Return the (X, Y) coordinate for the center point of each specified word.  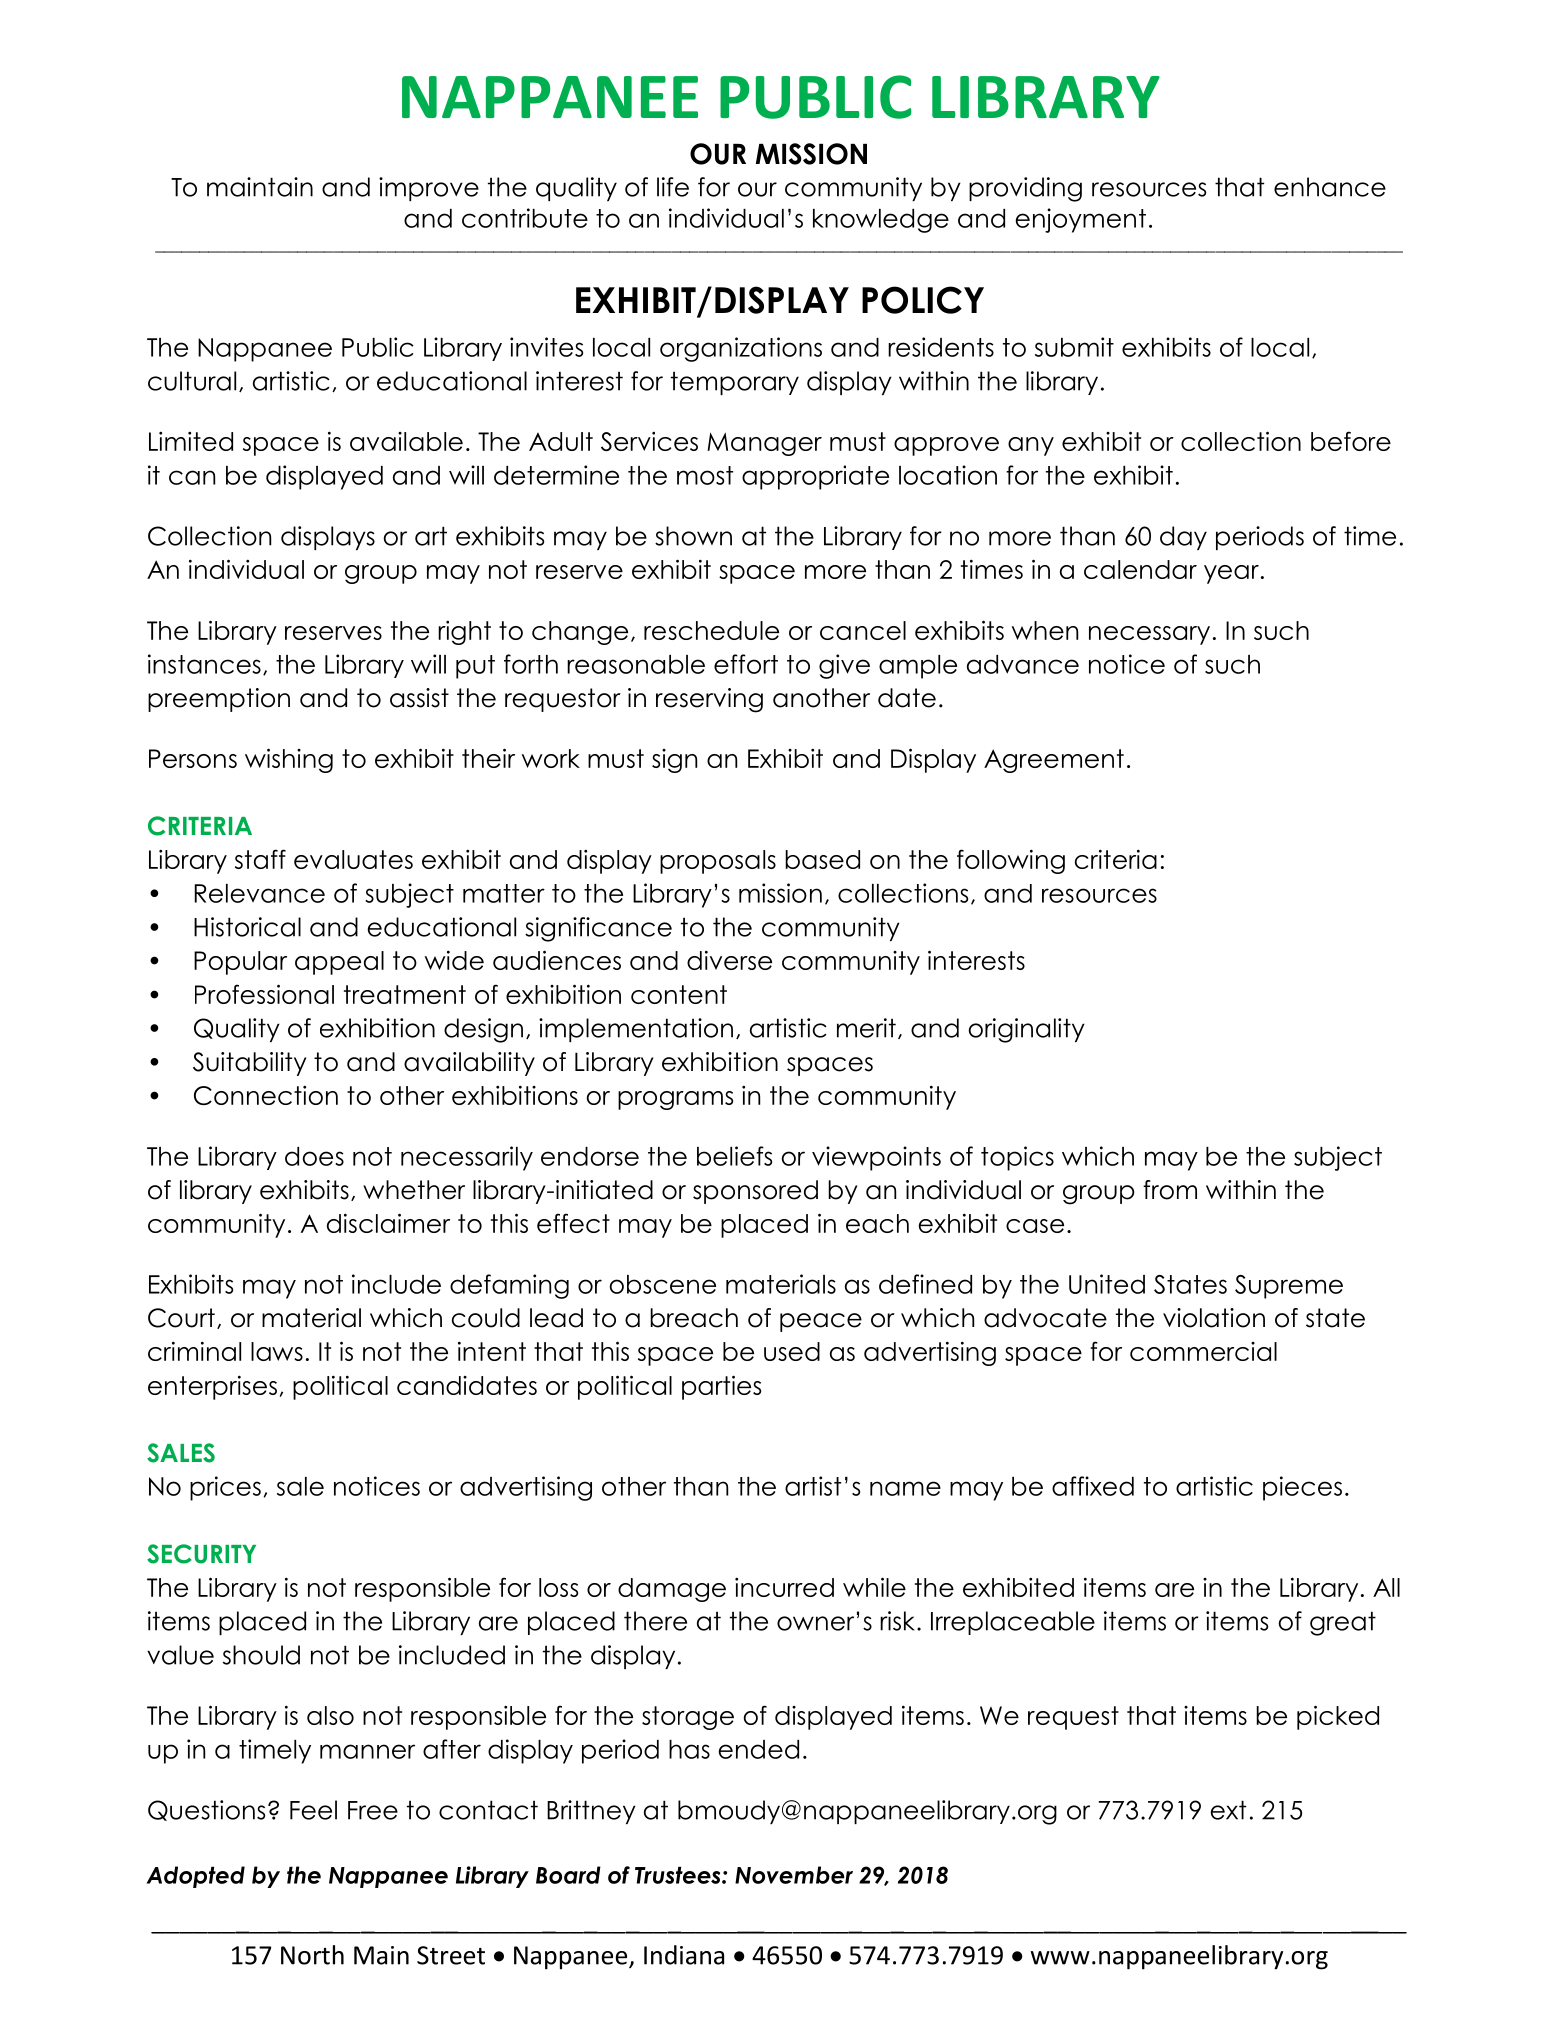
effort (746, 664)
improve (429, 189)
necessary (1149, 635)
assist (419, 698)
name (905, 1488)
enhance (1330, 187)
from (1170, 1190)
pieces (1302, 1488)
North (312, 1955)
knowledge (881, 221)
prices (225, 1488)
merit (866, 1028)
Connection (266, 1095)
